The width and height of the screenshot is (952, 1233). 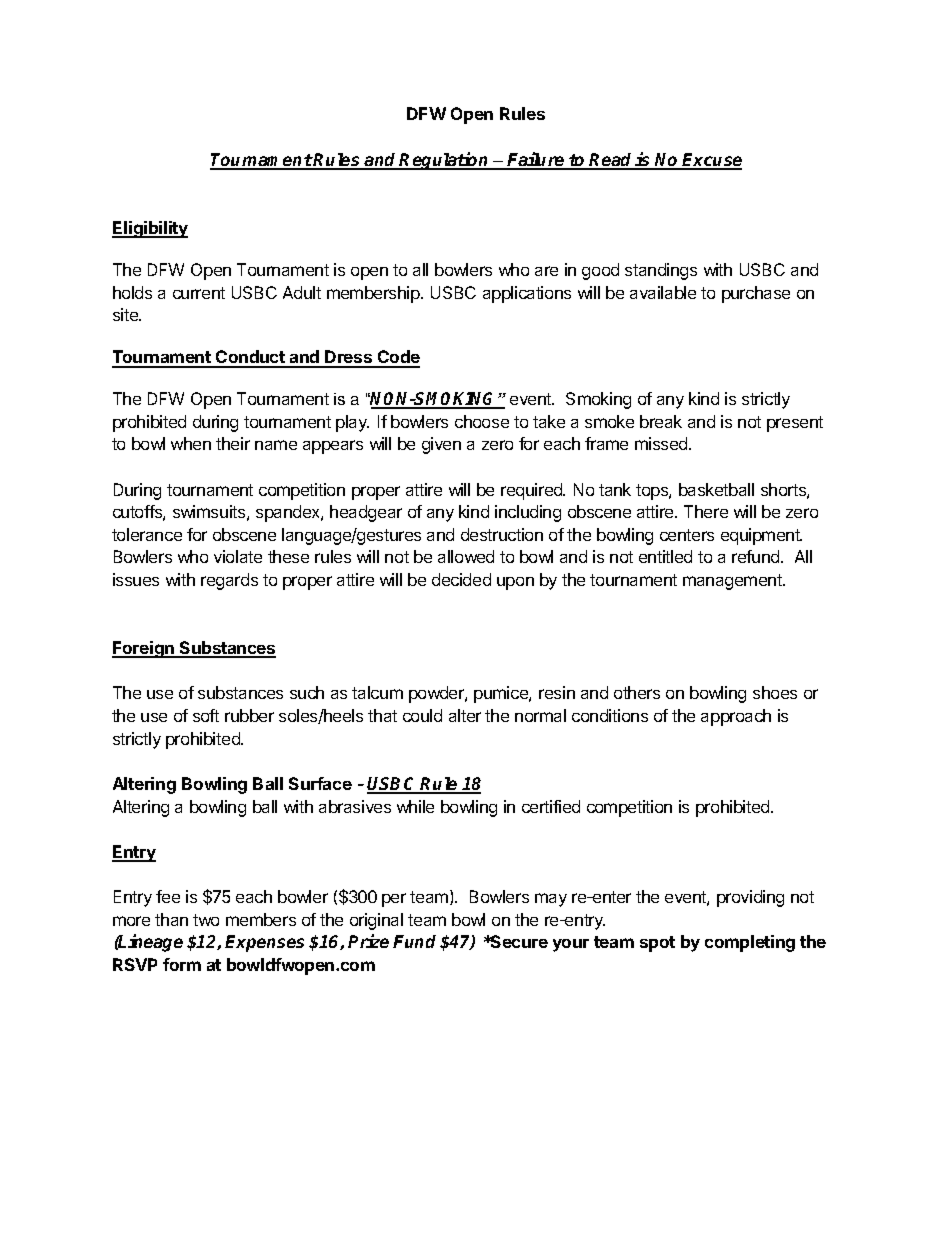 What do you see at coordinates (733, 582) in the screenshot?
I see `management` at bounding box center [733, 582].
